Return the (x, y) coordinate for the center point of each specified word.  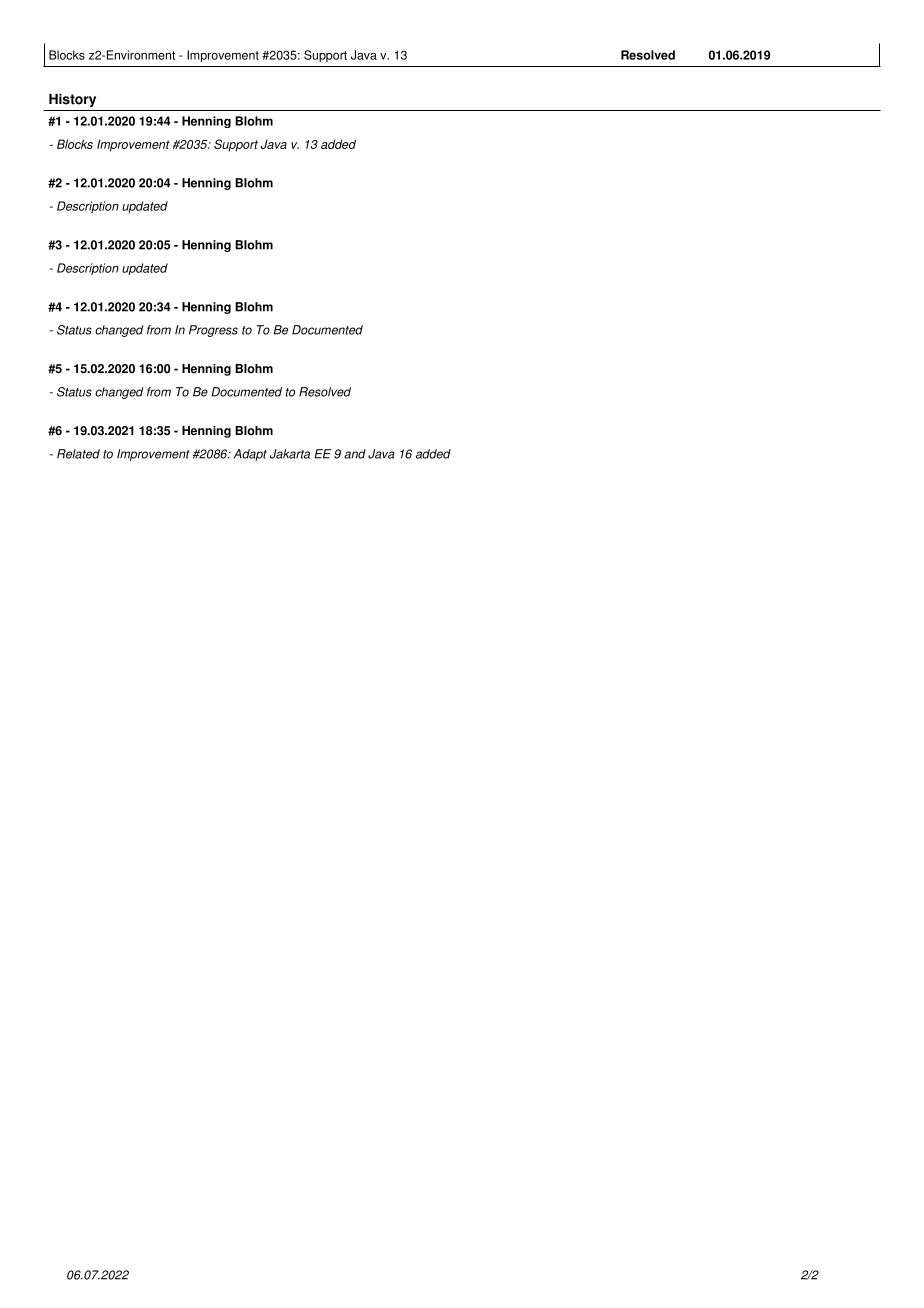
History (72, 100)
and (355, 454)
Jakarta (290, 454)
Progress (213, 331)
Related (78, 454)
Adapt (250, 455)
